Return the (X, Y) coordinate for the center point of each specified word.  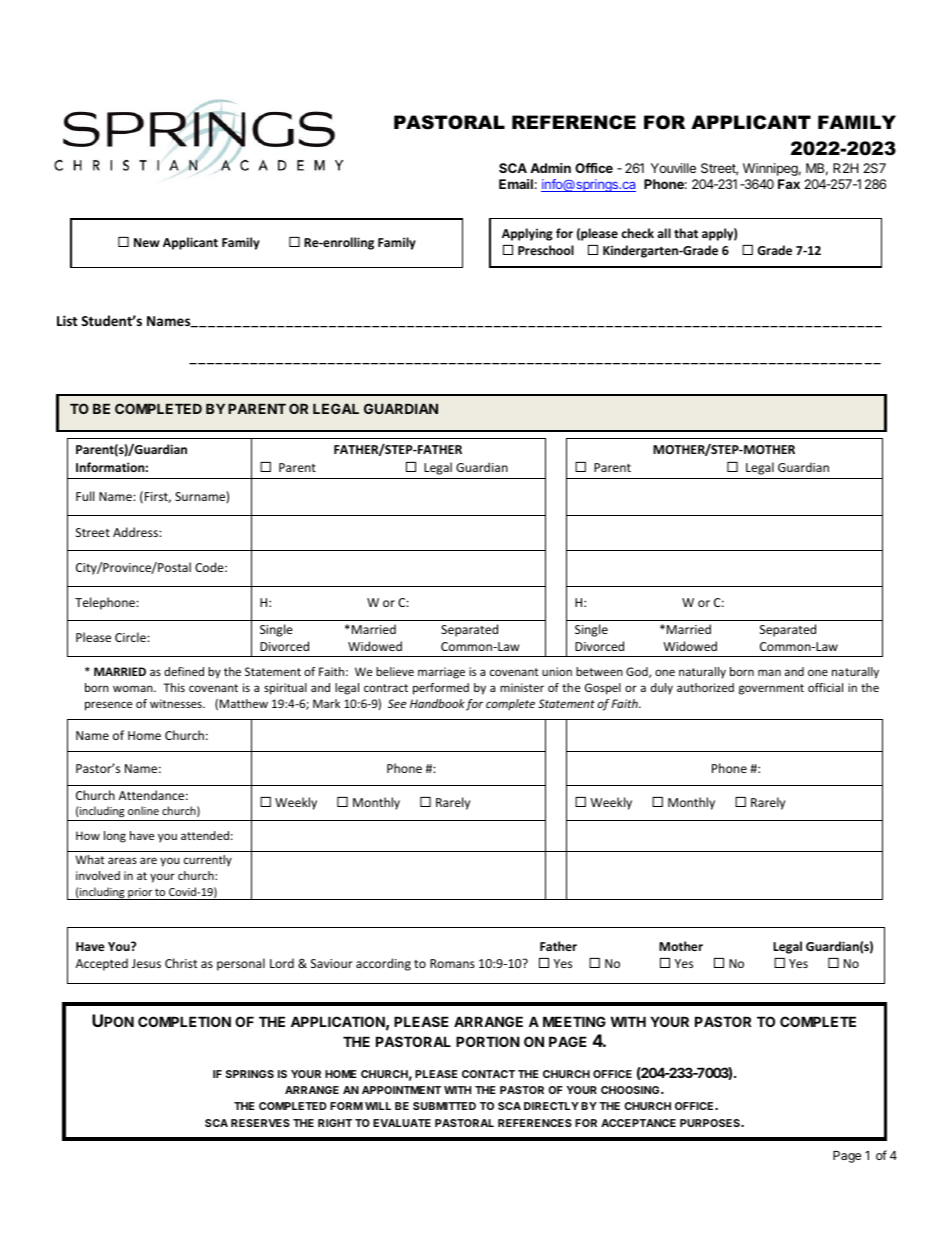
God (638, 672)
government (771, 689)
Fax (789, 184)
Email (516, 184)
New (147, 242)
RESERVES (260, 1123)
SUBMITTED (444, 1106)
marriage (441, 673)
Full (85, 496)
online (143, 810)
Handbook (437, 703)
